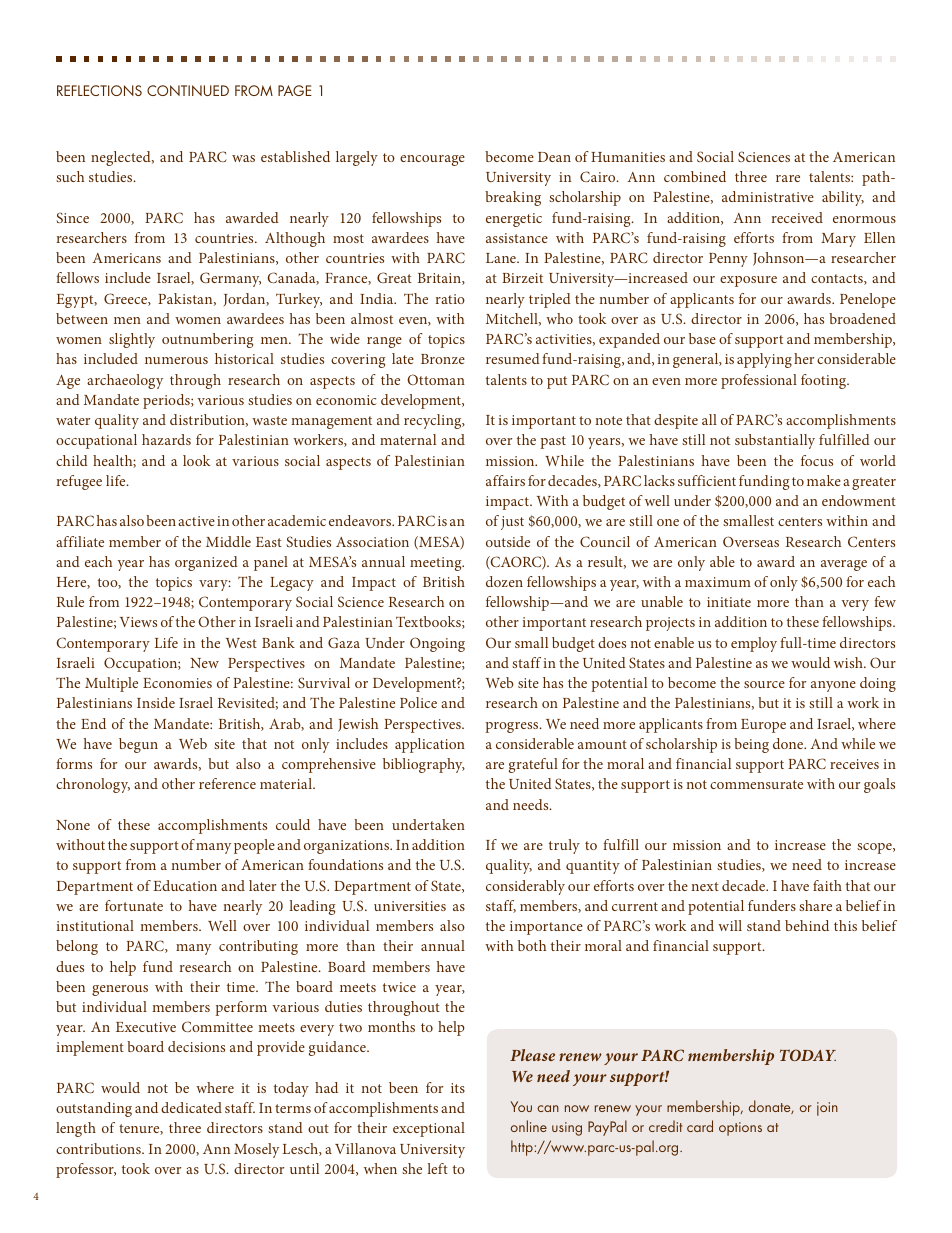 The height and width of the screenshot is (1233, 952). Describe the element at coordinates (788, 178) in the screenshot. I see `rare` at that location.
